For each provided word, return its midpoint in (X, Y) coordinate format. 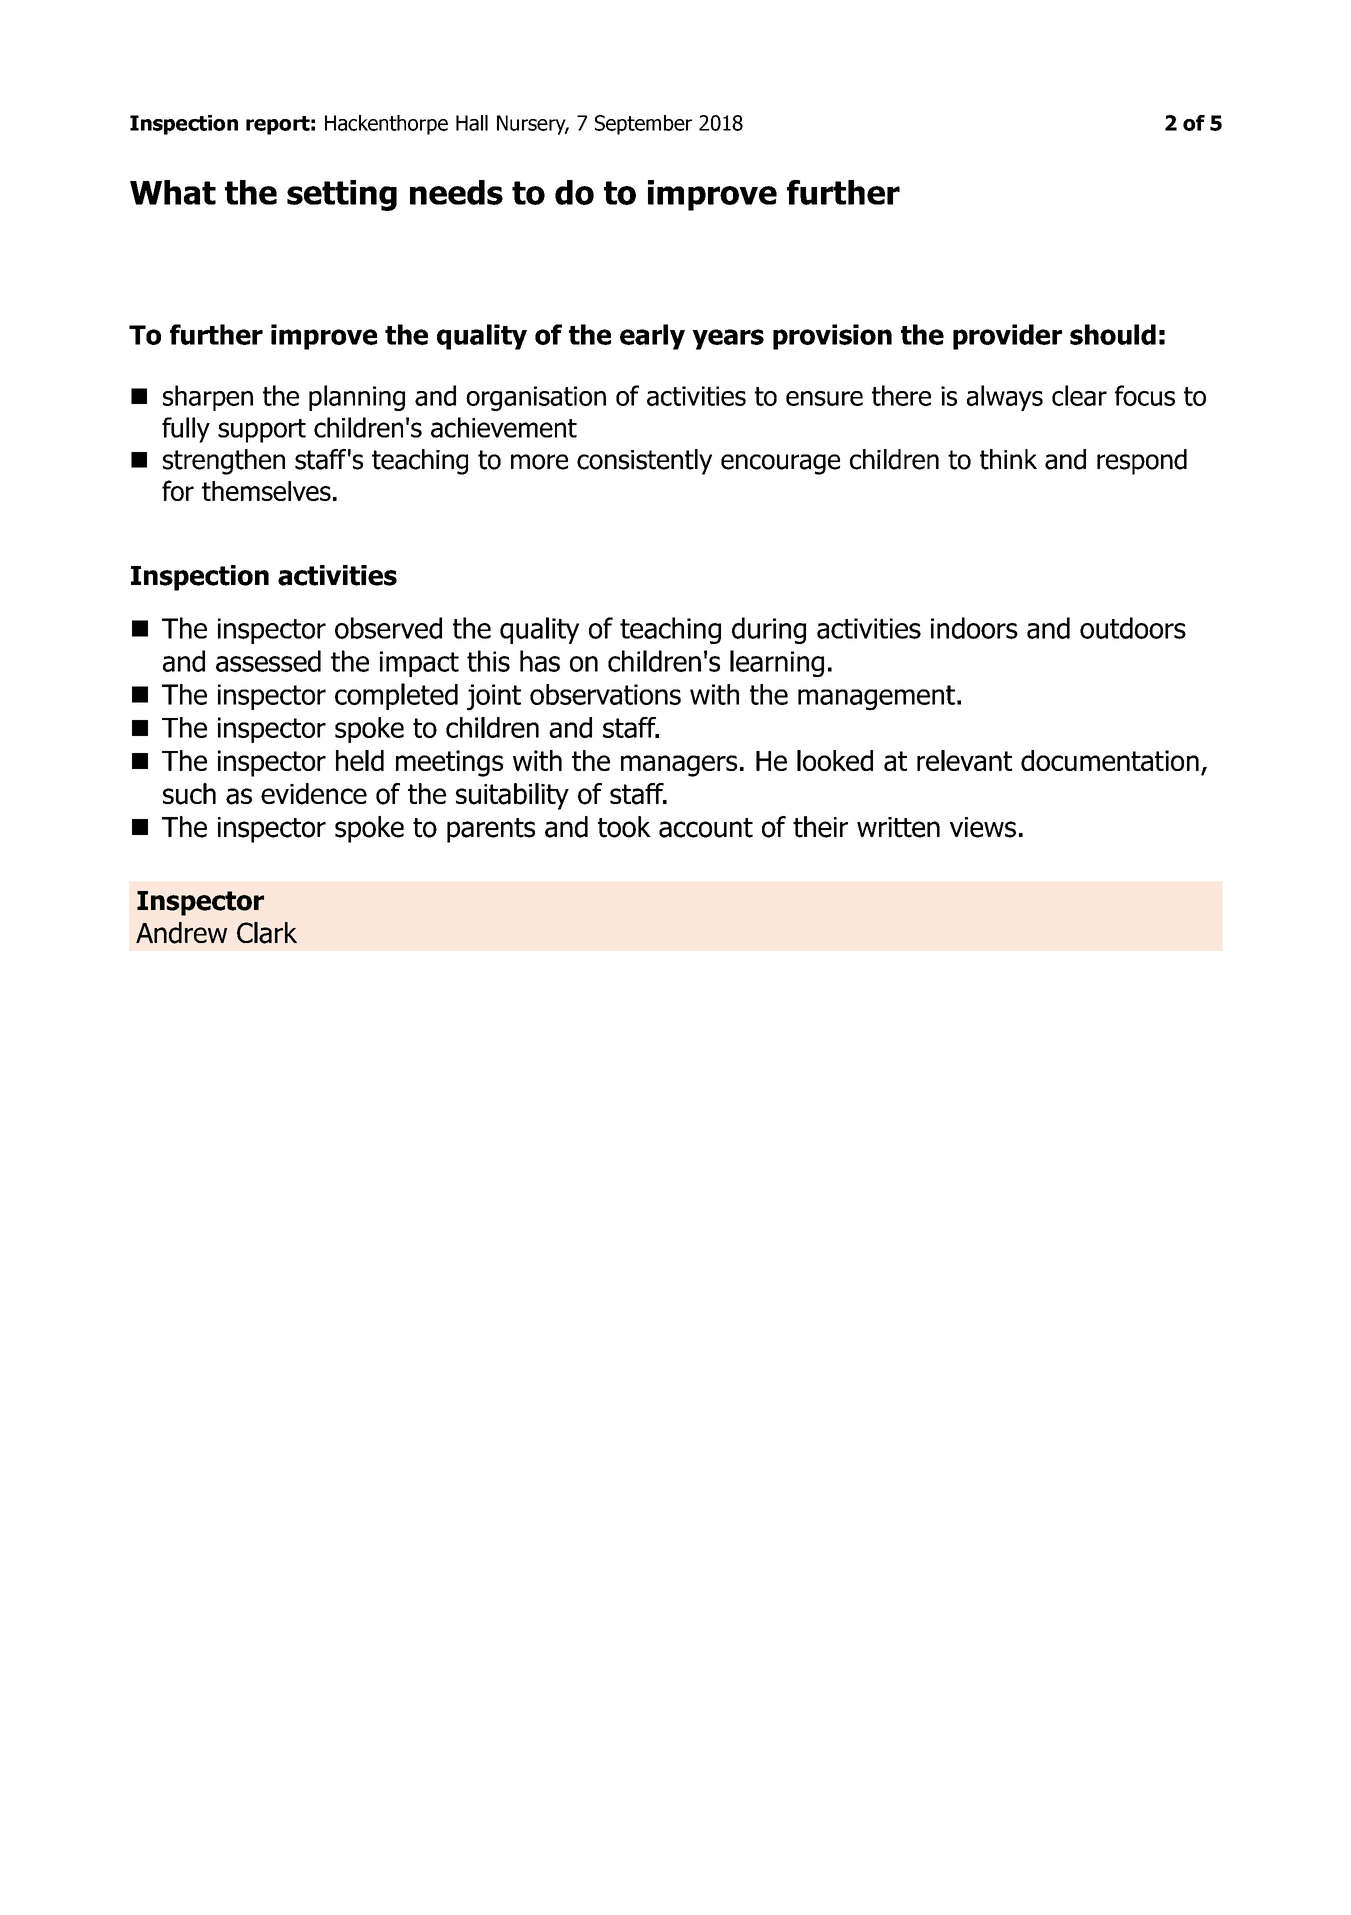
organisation (536, 398)
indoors (974, 628)
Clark (267, 933)
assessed (268, 661)
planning (357, 398)
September (643, 125)
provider (1007, 337)
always (1005, 398)
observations (605, 694)
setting (342, 195)
